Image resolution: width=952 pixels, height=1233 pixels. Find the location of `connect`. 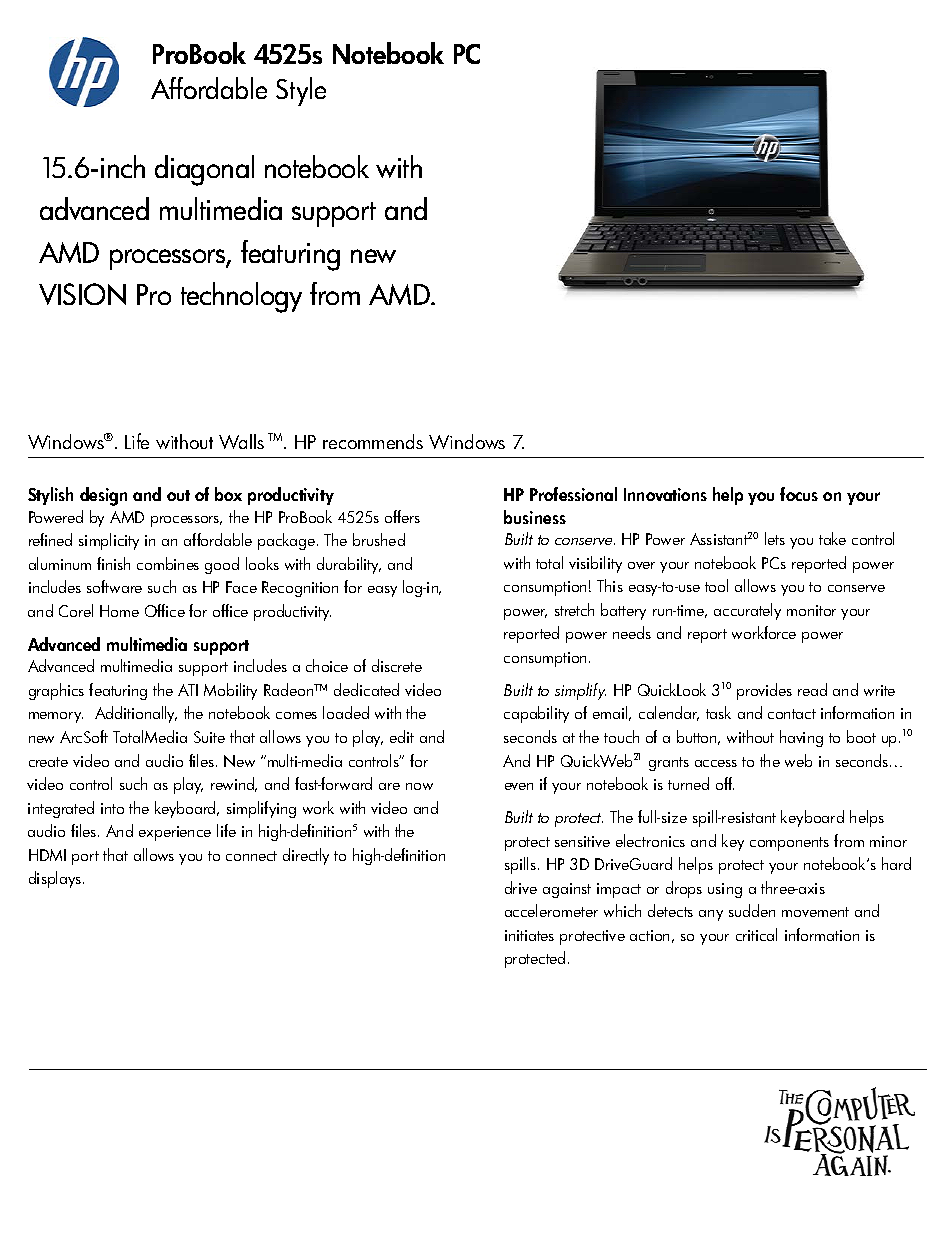

connect is located at coordinates (251, 856).
